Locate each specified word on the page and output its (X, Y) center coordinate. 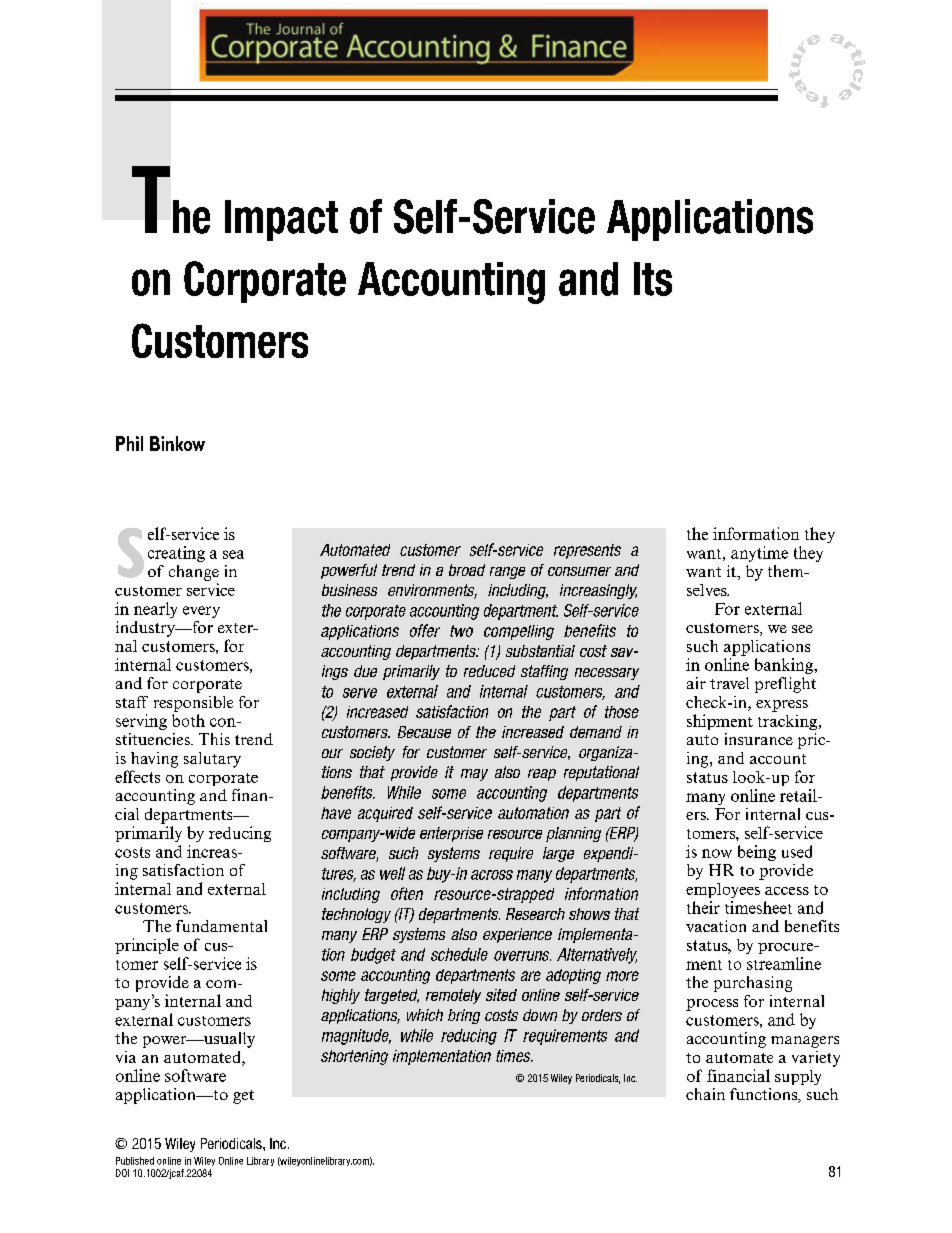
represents (587, 551)
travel (729, 683)
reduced (489, 671)
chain (705, 1094)
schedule (459, 954)
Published (135, 1161)
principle (147, 946)
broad (467, 570)
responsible (193, 704)
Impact (281, 220)
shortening (354, 1057)
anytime (759, 554)
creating (176, 554)
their (703, 907)
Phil (129, 443)
